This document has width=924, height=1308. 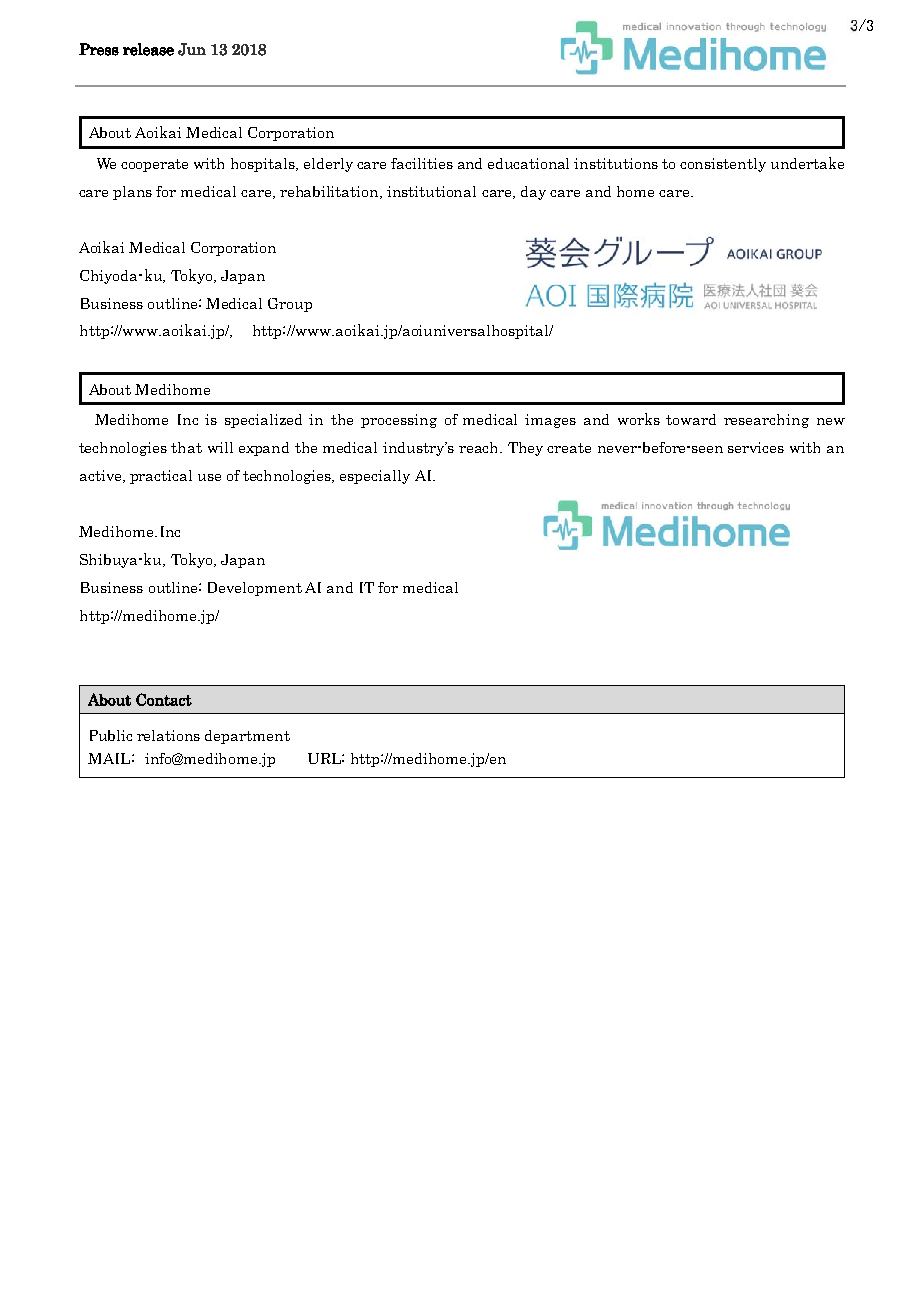 What do you see at coordinates (807, 163) in the document?
I see `undertake` at bounding box center [807, 163].
